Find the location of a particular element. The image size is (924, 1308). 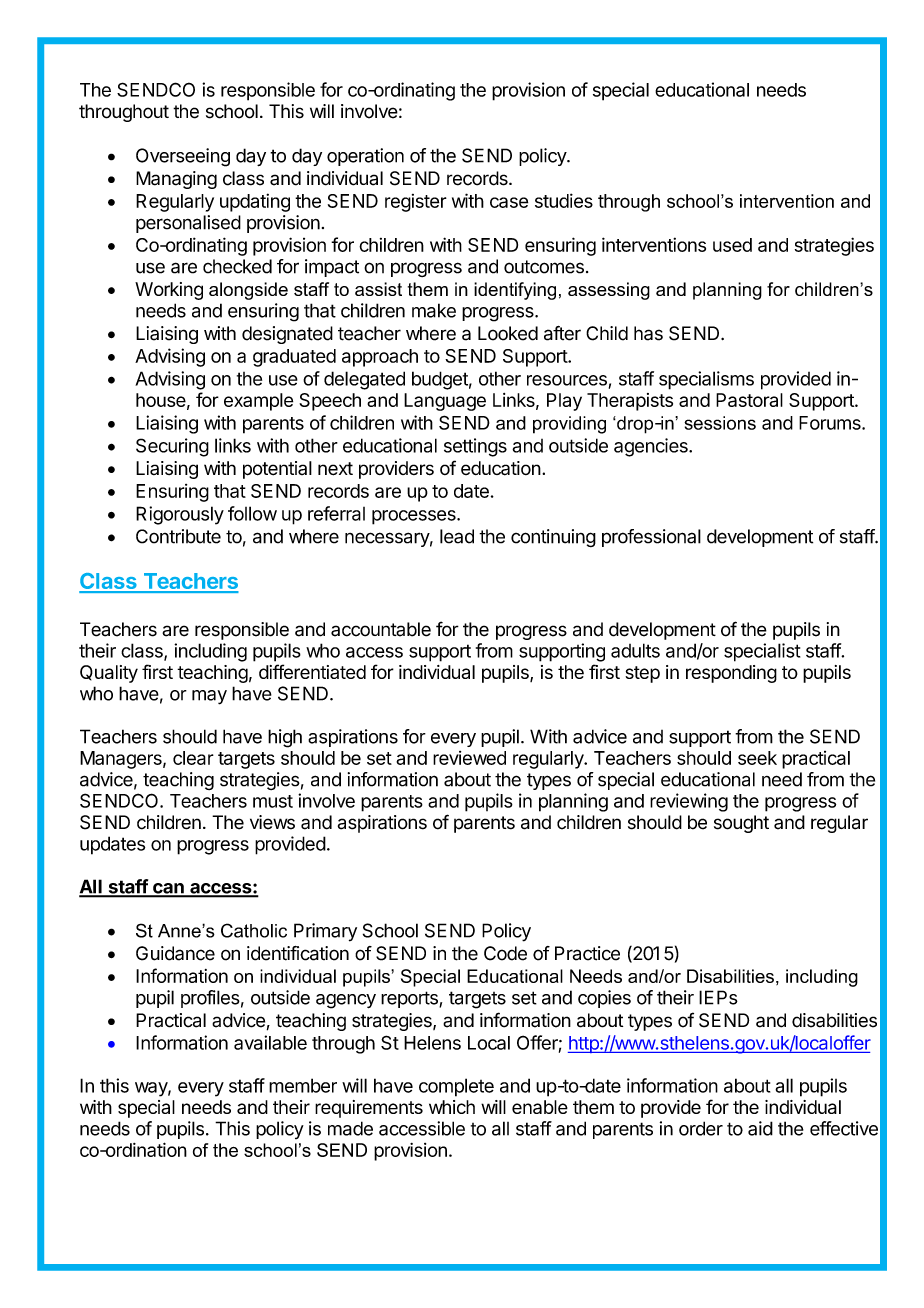

member is located at coordinates (303, 1085).
